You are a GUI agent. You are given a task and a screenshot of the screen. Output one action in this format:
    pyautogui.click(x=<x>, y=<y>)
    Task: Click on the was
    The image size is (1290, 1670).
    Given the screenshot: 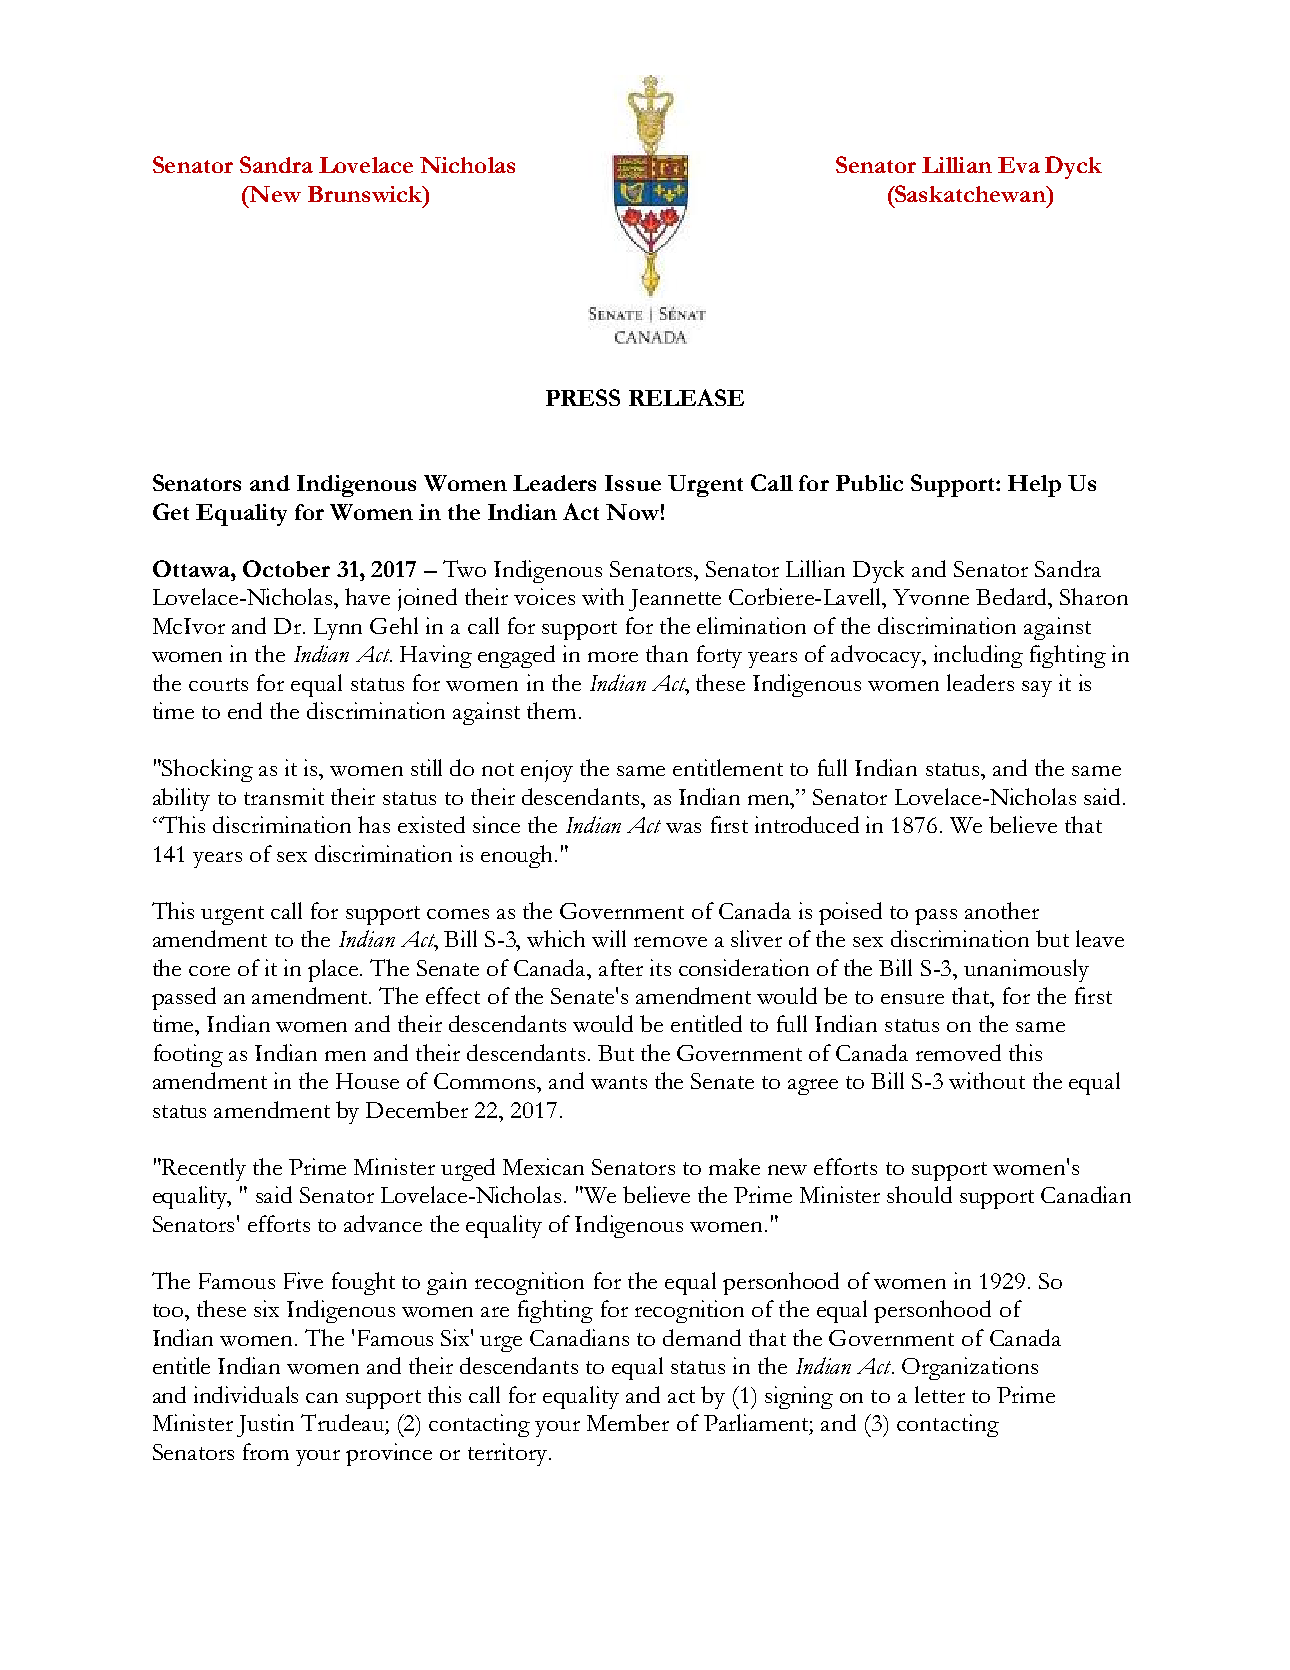 What is the action you would take?
    pyautogui.click(x=683, y=828)
